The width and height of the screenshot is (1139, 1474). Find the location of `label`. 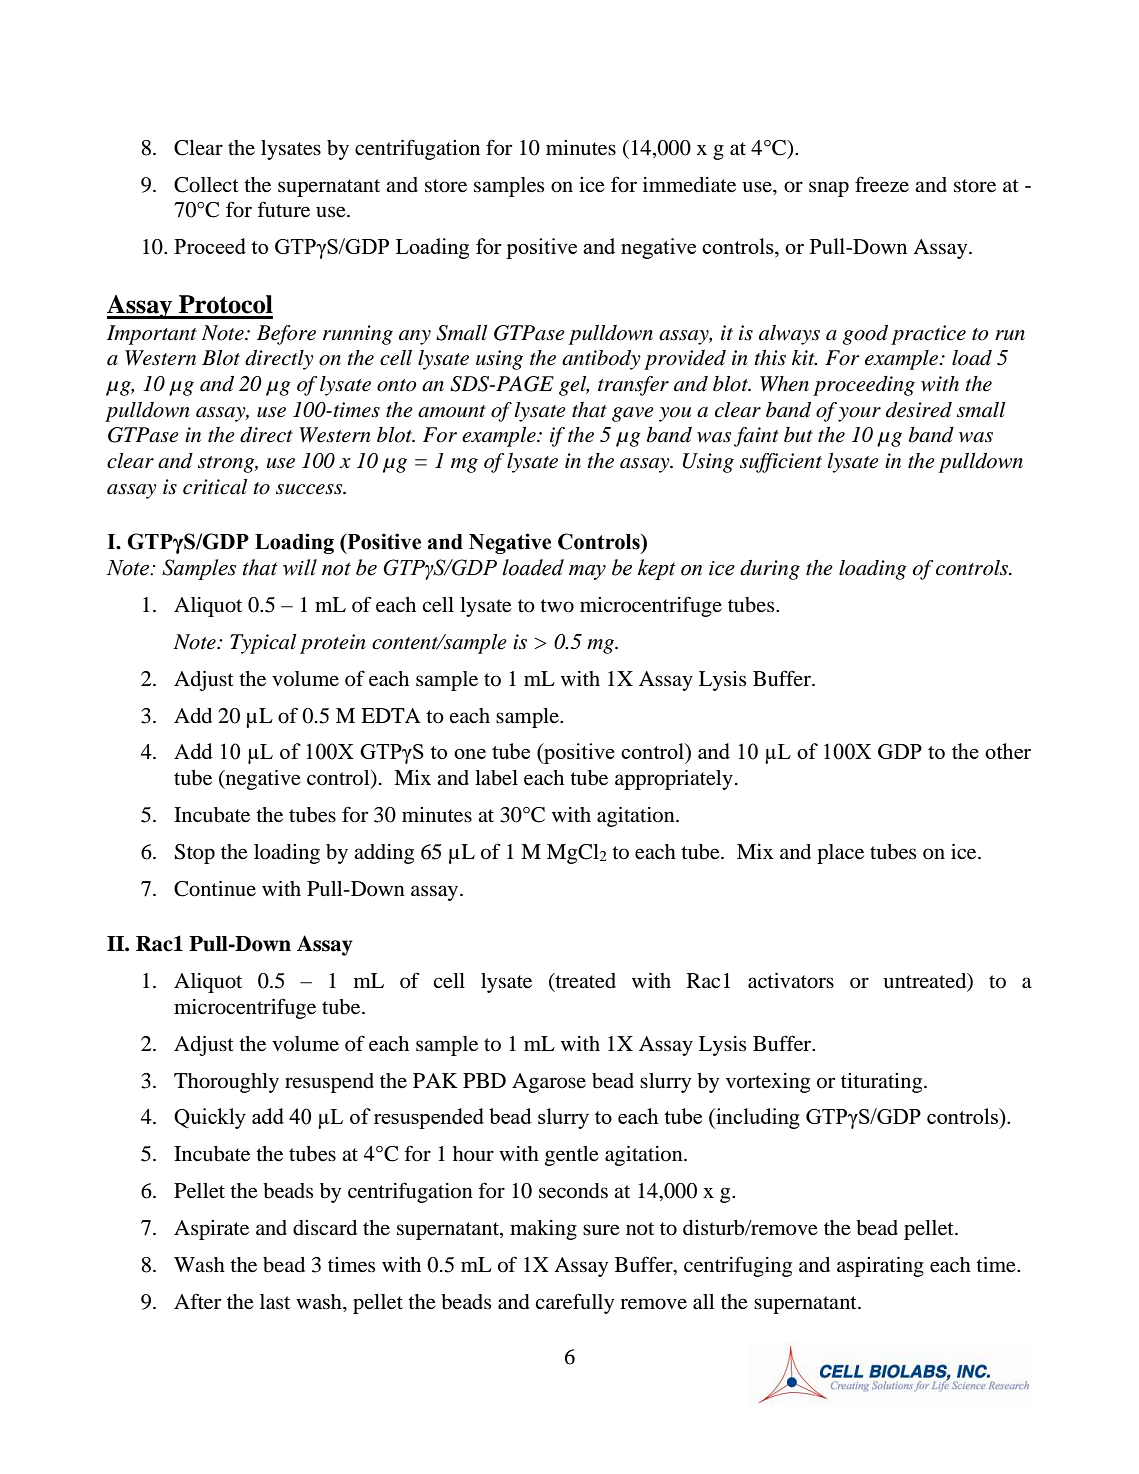

label is located at coordinates (496, 778).
